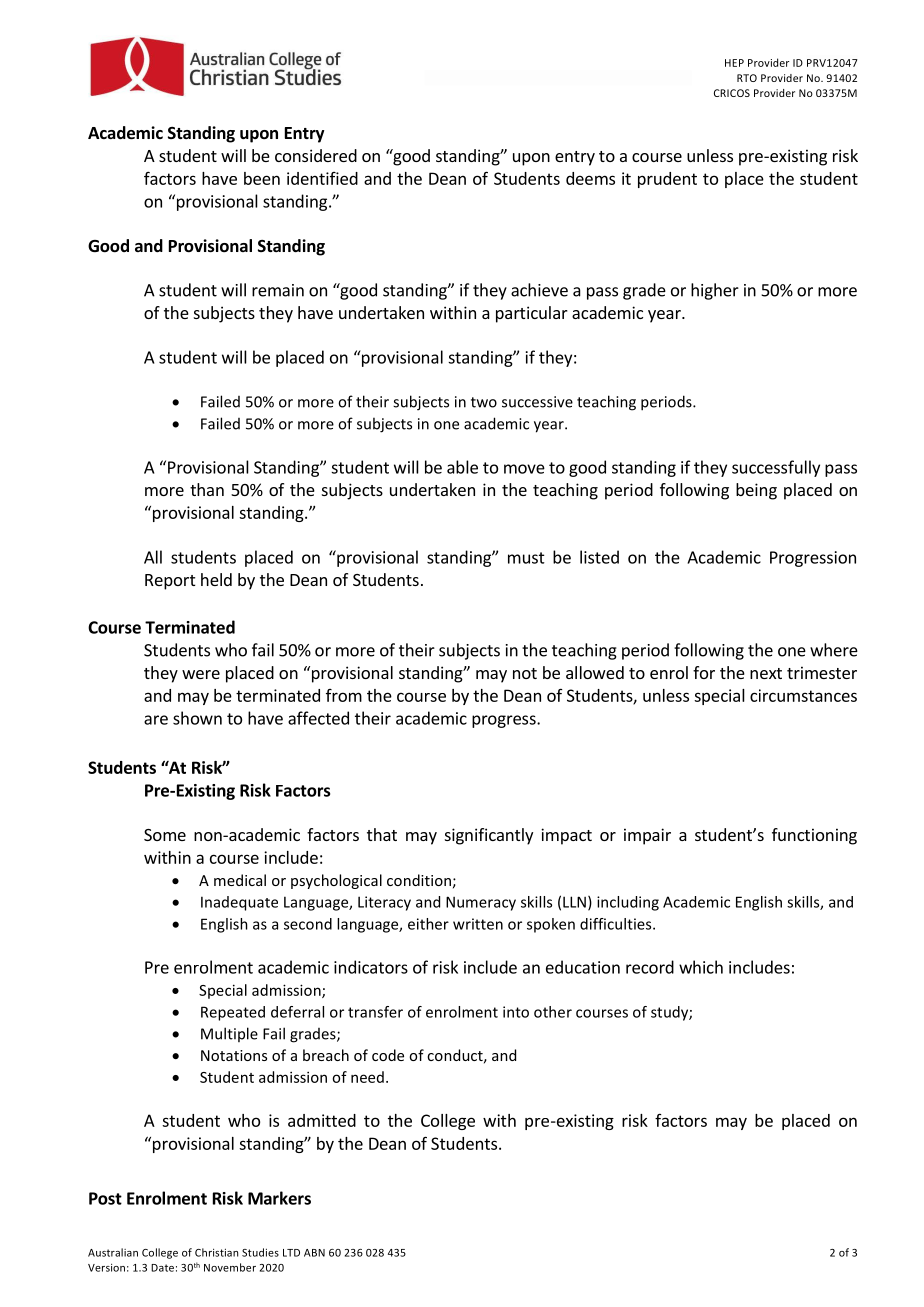 The image size is (924, 1307). What do you see at coordinates (766, 673) in the screenshot?
I see `next` at bounding box center [766, 673].
